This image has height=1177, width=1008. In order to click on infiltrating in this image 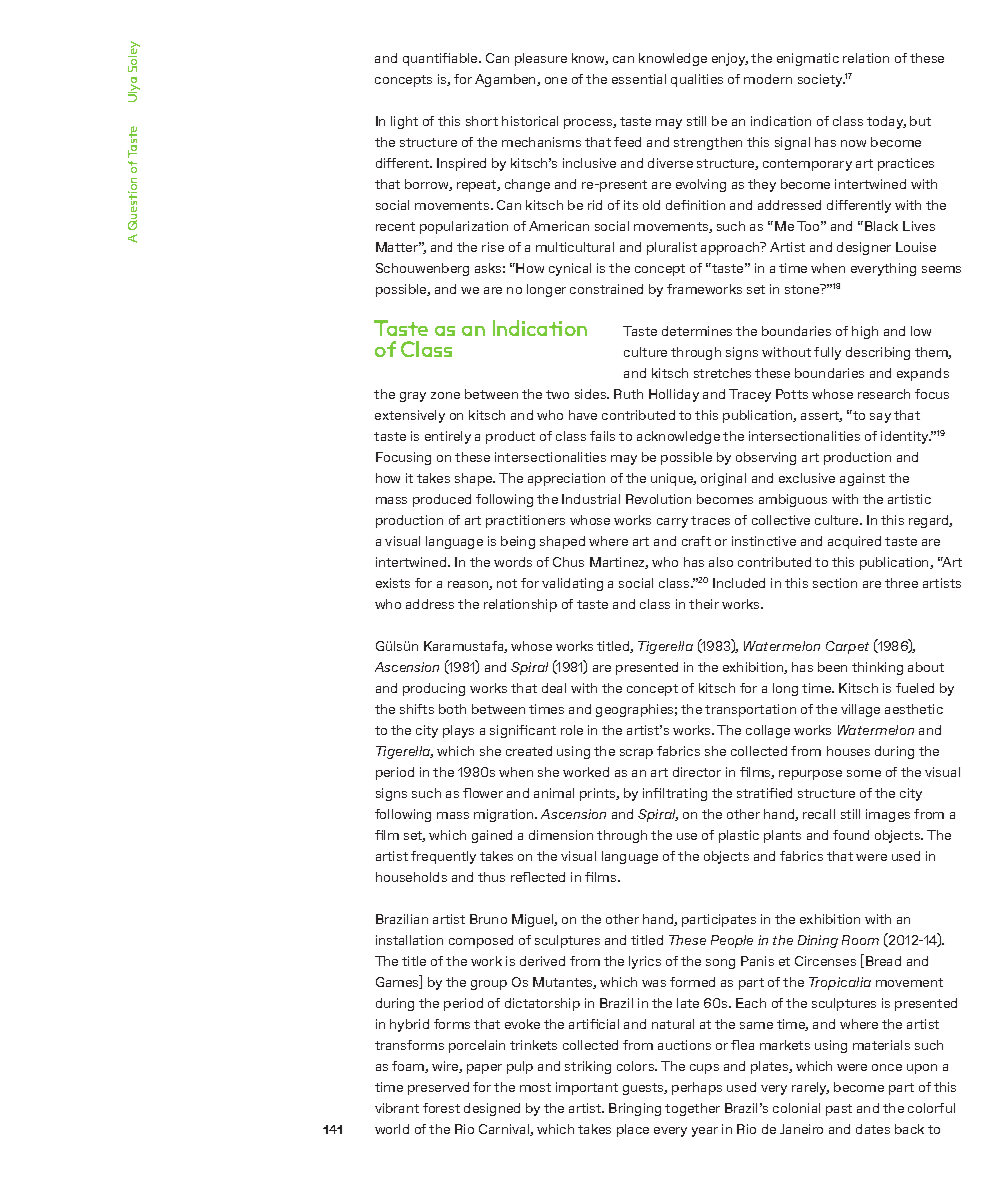, I will do `click(675, 794)`.
